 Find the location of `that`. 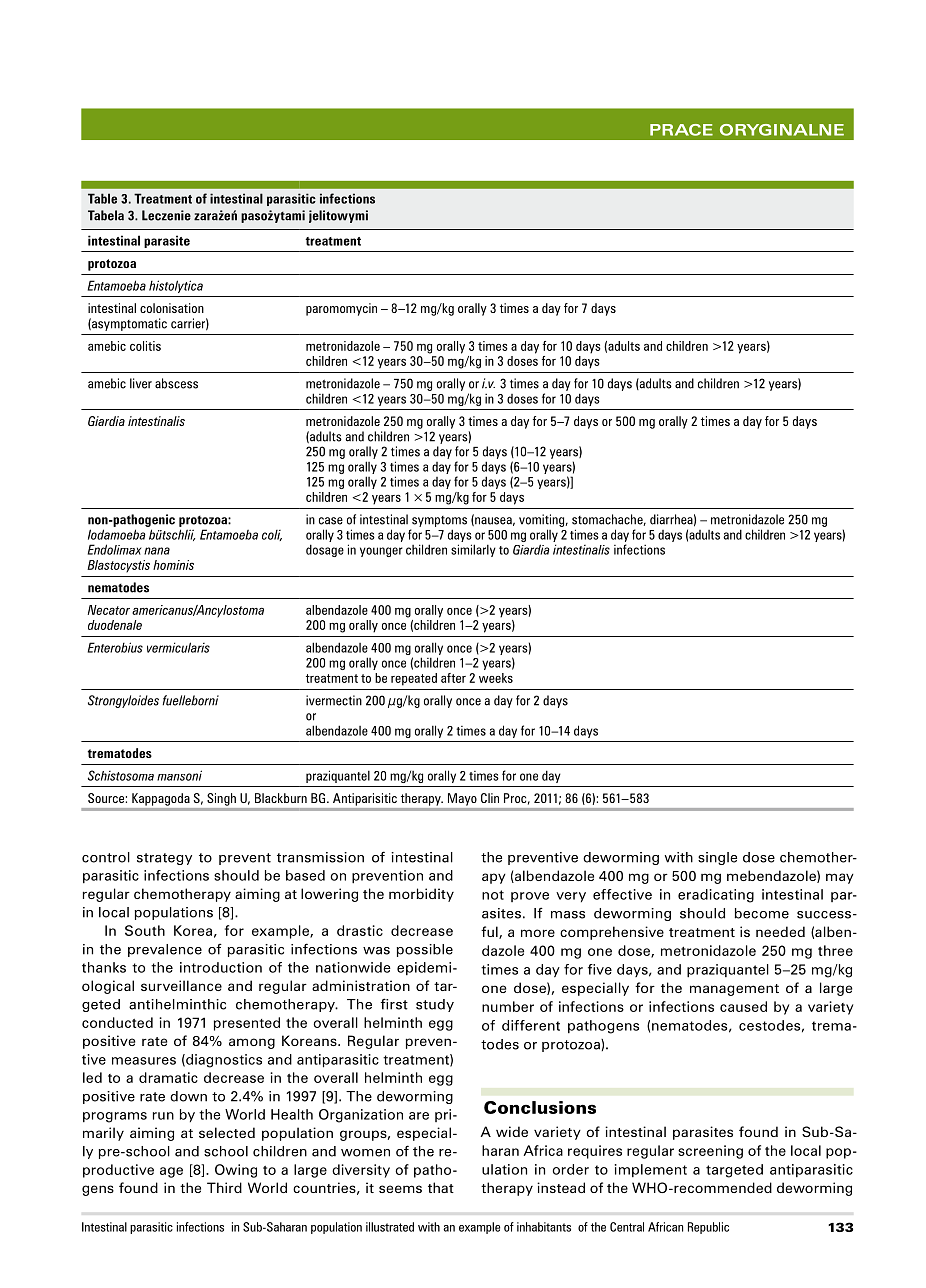

that is located at coordinates (441, 1187).
